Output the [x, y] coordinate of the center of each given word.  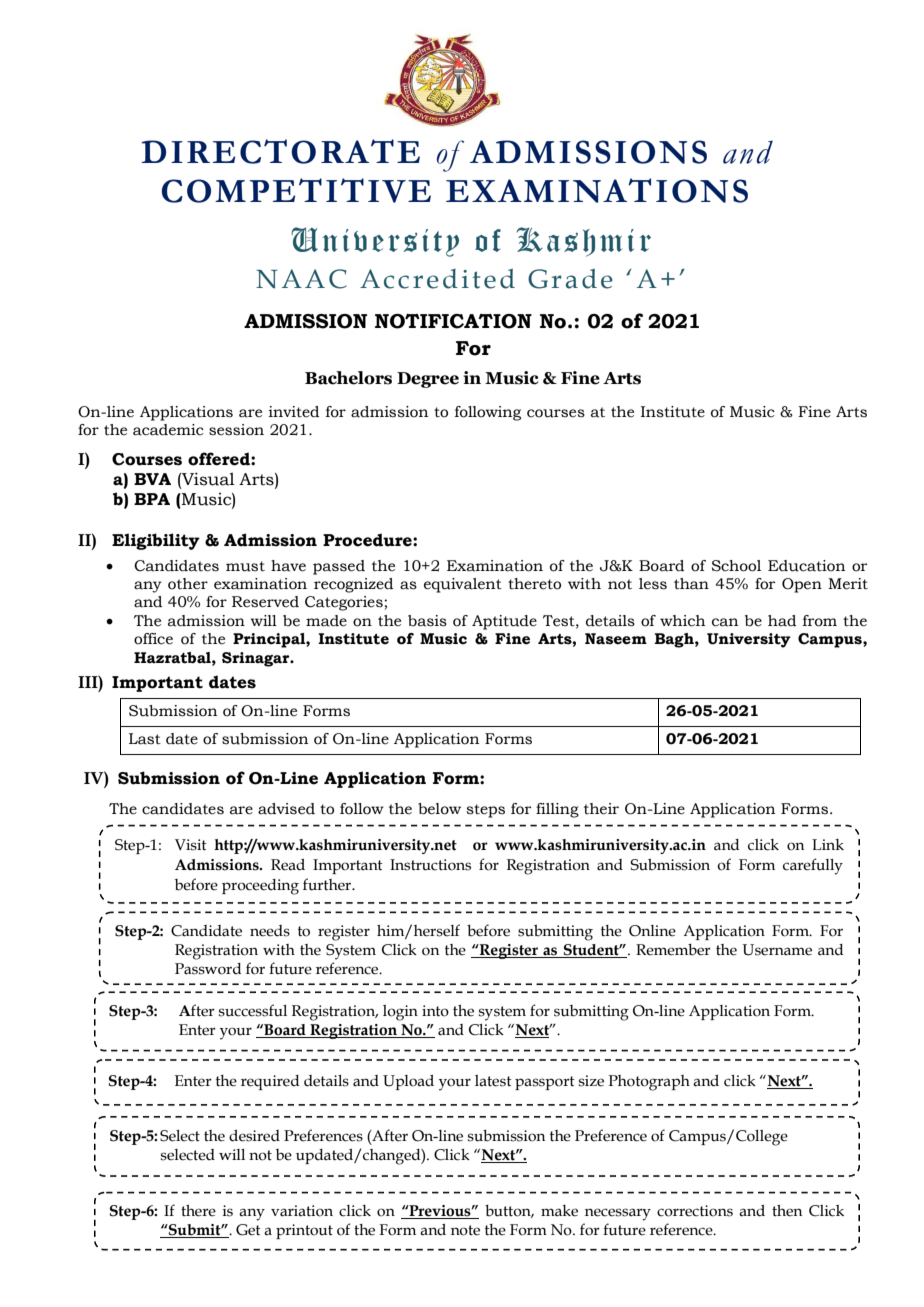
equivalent [463, 585]
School [736, 566]
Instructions [430, 865]
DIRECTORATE [280, 151]
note [465, 1230]
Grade [570, 279]
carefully [813, 866]
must [245, 566]
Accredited [437, 279]
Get [248, 1230]
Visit [191, 845]
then [787, 1211]
